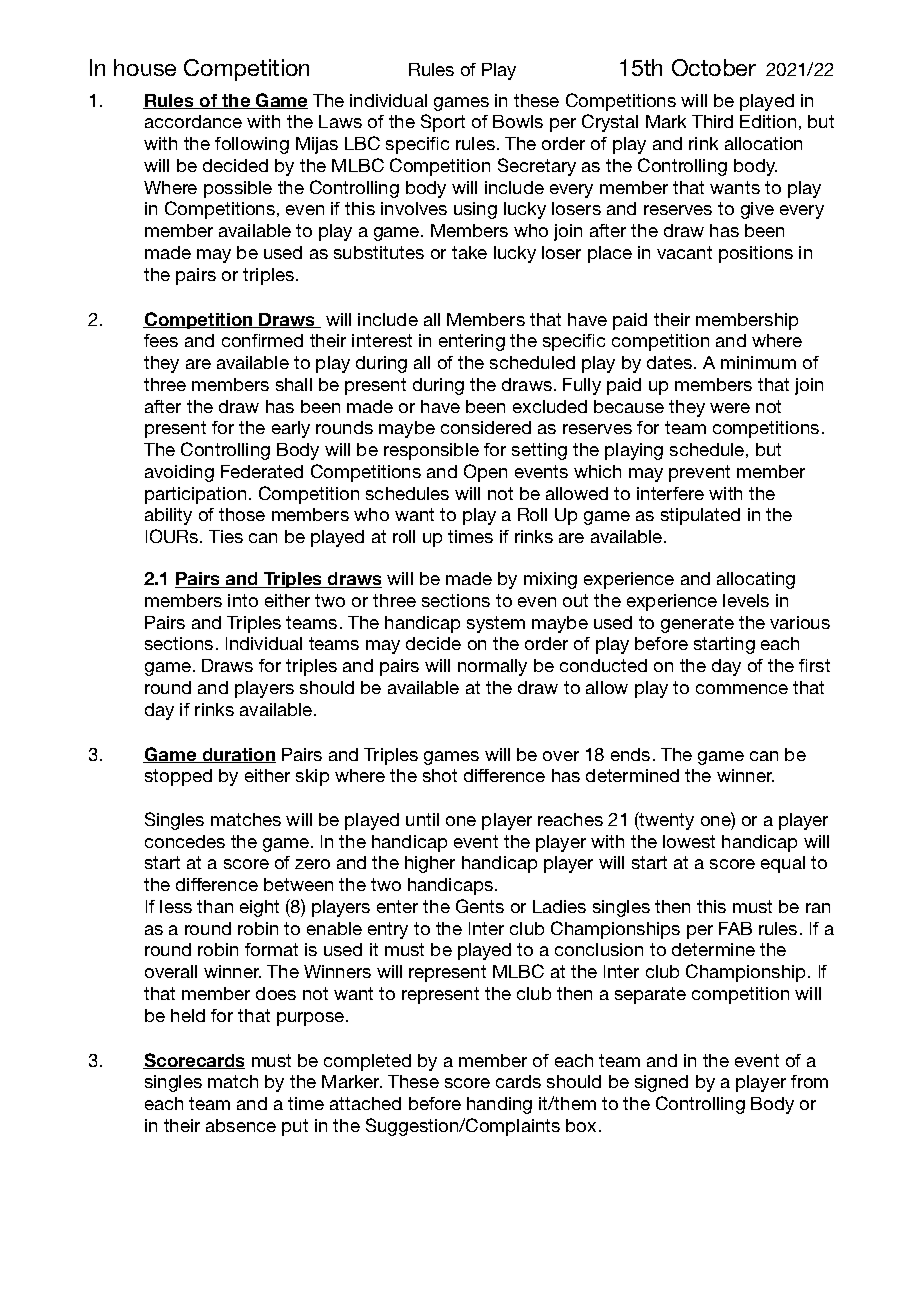 The image size is (924, 1308). Describe the element at coordinates (243, 600) in the image. I see `into` at that location.
